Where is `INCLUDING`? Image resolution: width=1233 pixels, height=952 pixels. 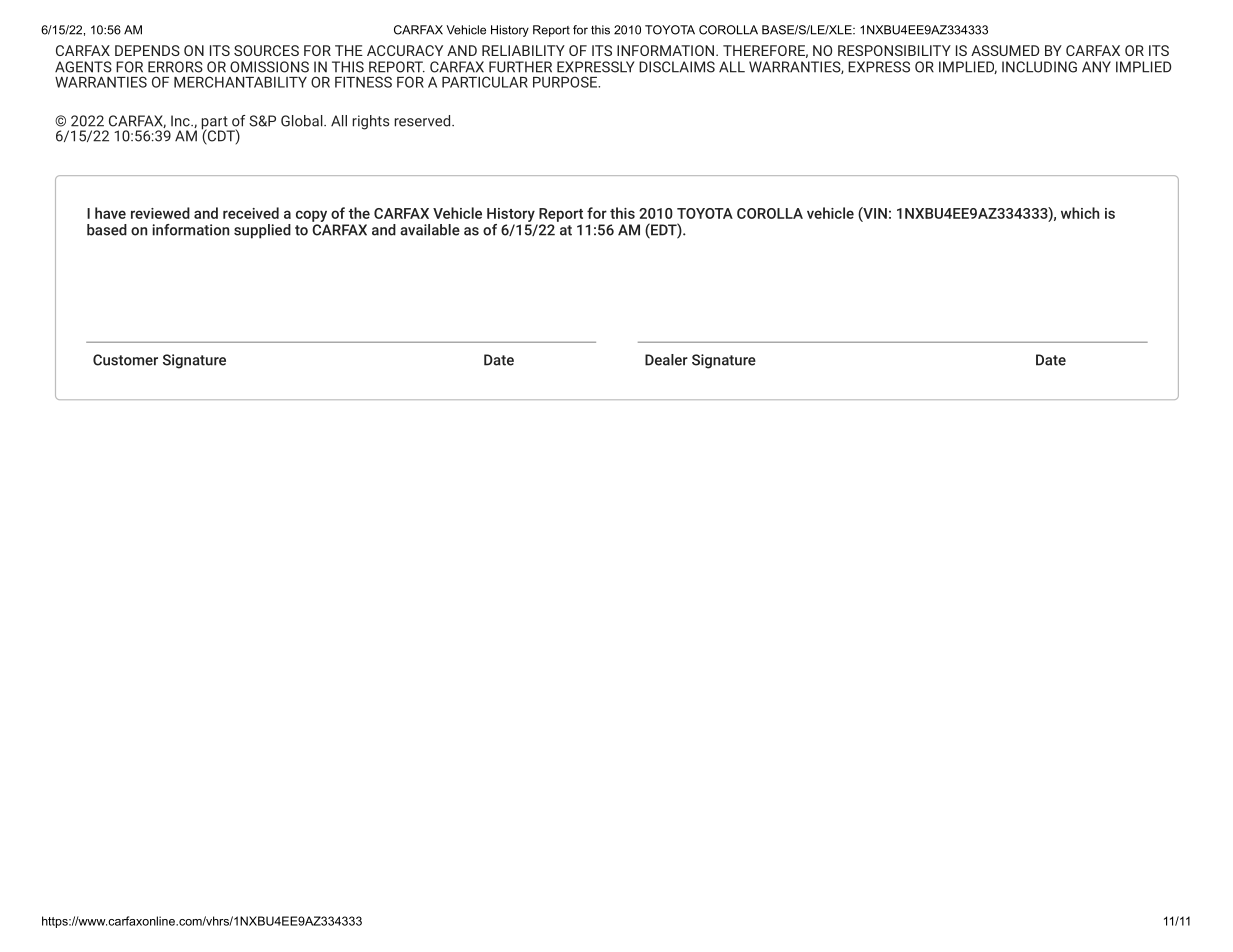
INCLUDING is located at coordinates (1039, 67).
